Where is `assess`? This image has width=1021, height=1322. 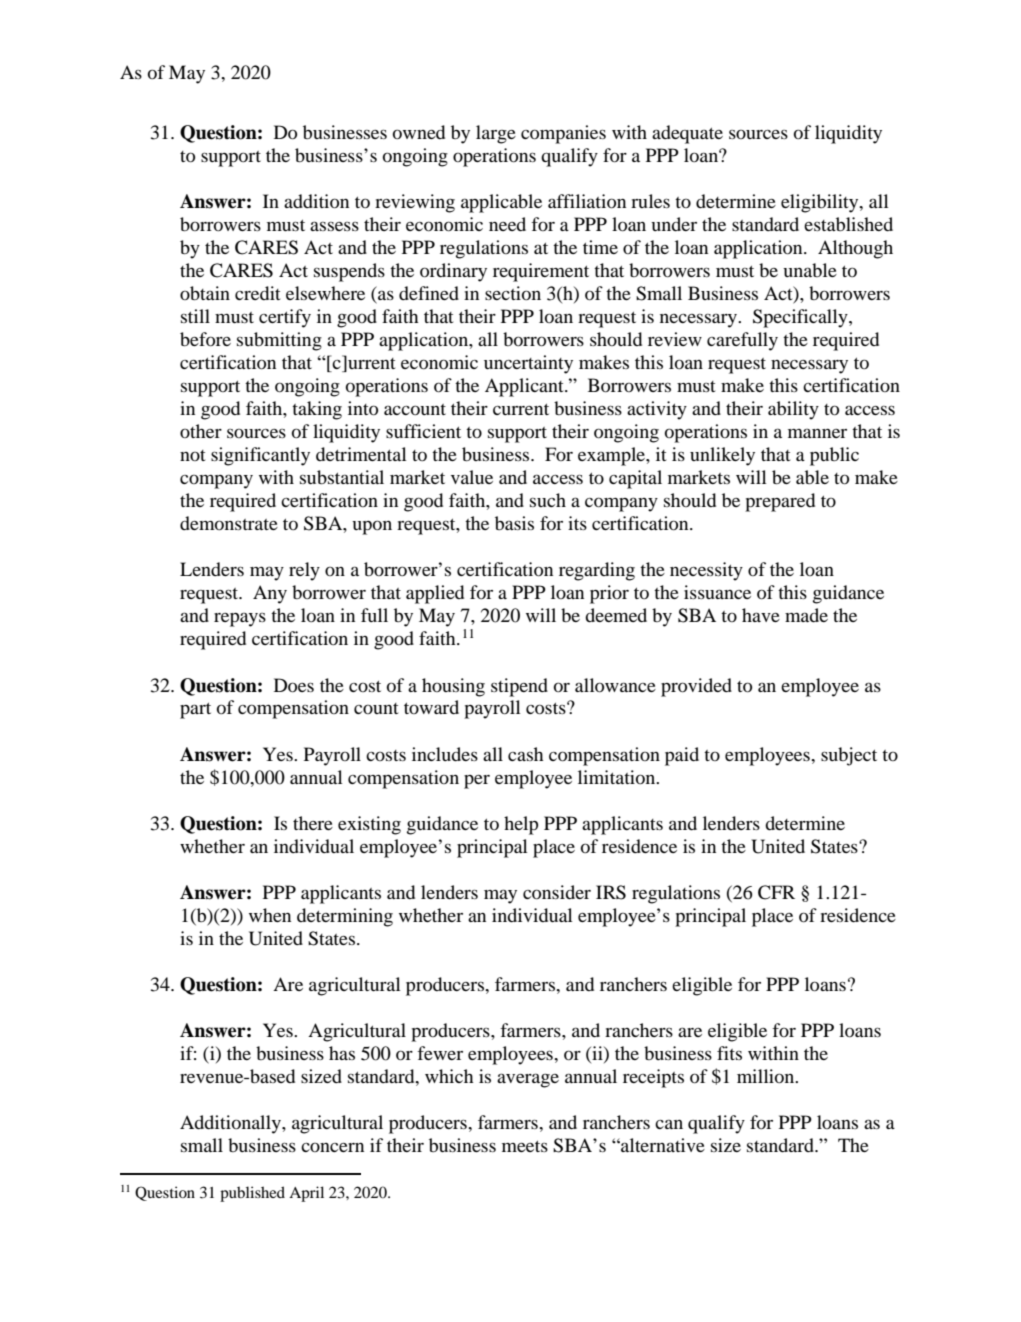 assess is located at coordinates (334, 226).
